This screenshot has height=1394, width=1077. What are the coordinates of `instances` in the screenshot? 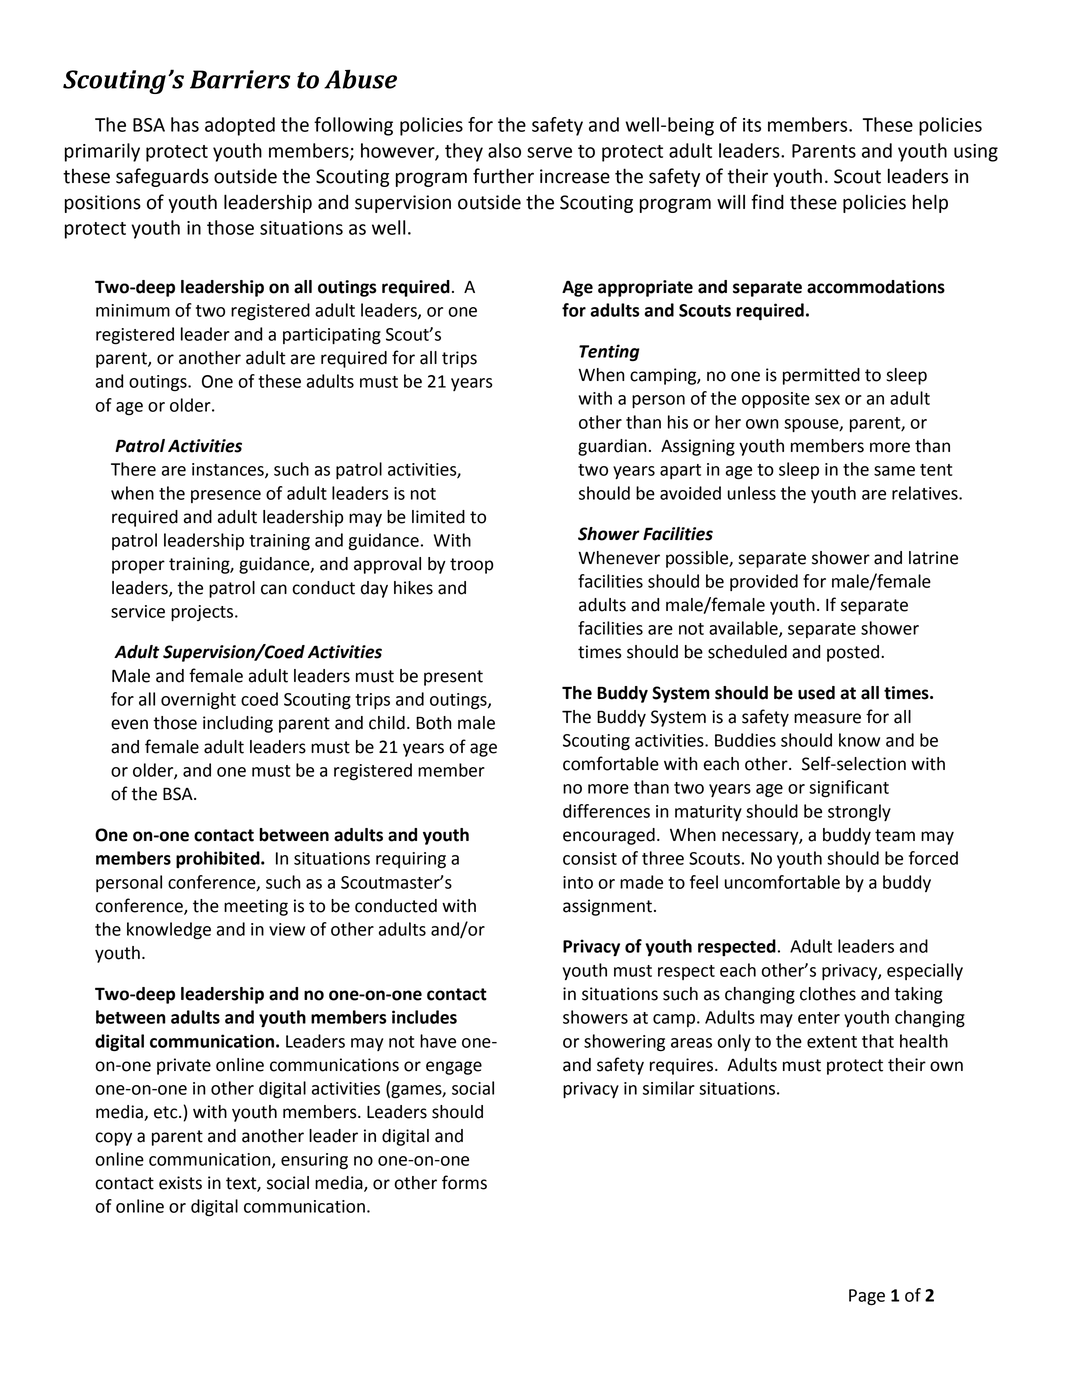 It's located at (229, 470).
